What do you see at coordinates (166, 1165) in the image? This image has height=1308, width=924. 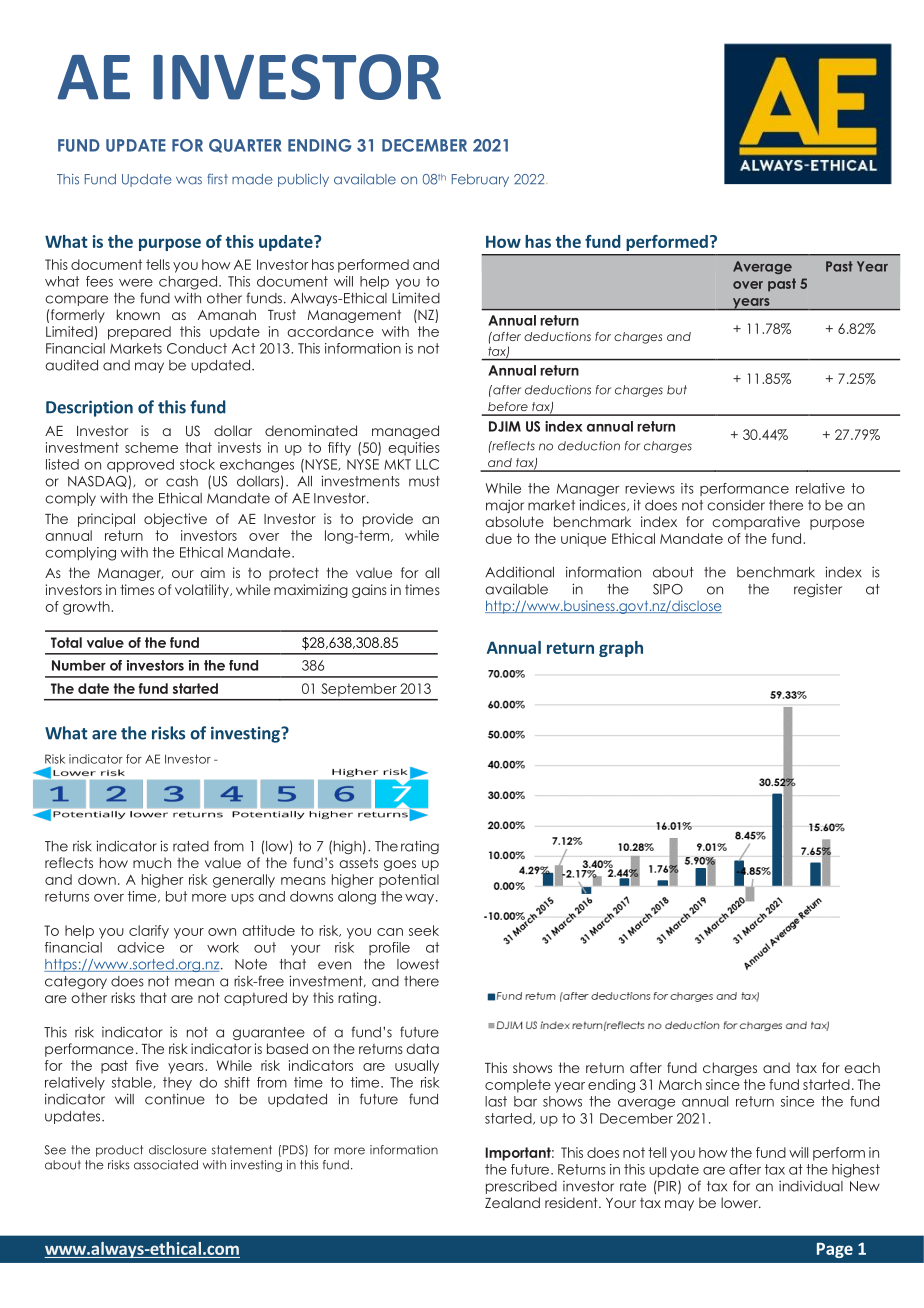 I see `associated` at bounding box center [166, 1165].
